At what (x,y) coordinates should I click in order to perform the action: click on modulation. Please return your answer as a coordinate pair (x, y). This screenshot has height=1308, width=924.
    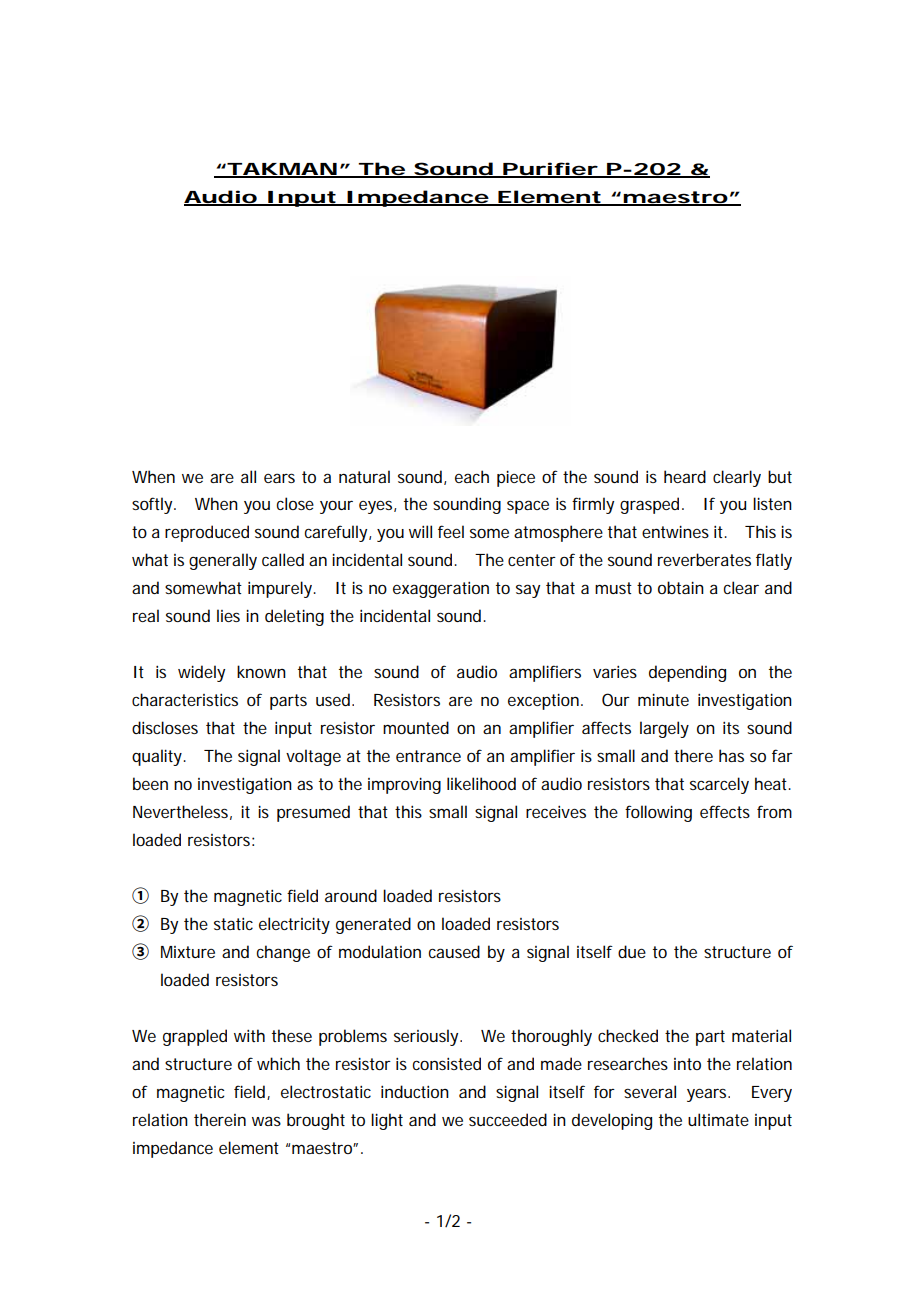
    Looking at the image, I should click on (380, 951).
